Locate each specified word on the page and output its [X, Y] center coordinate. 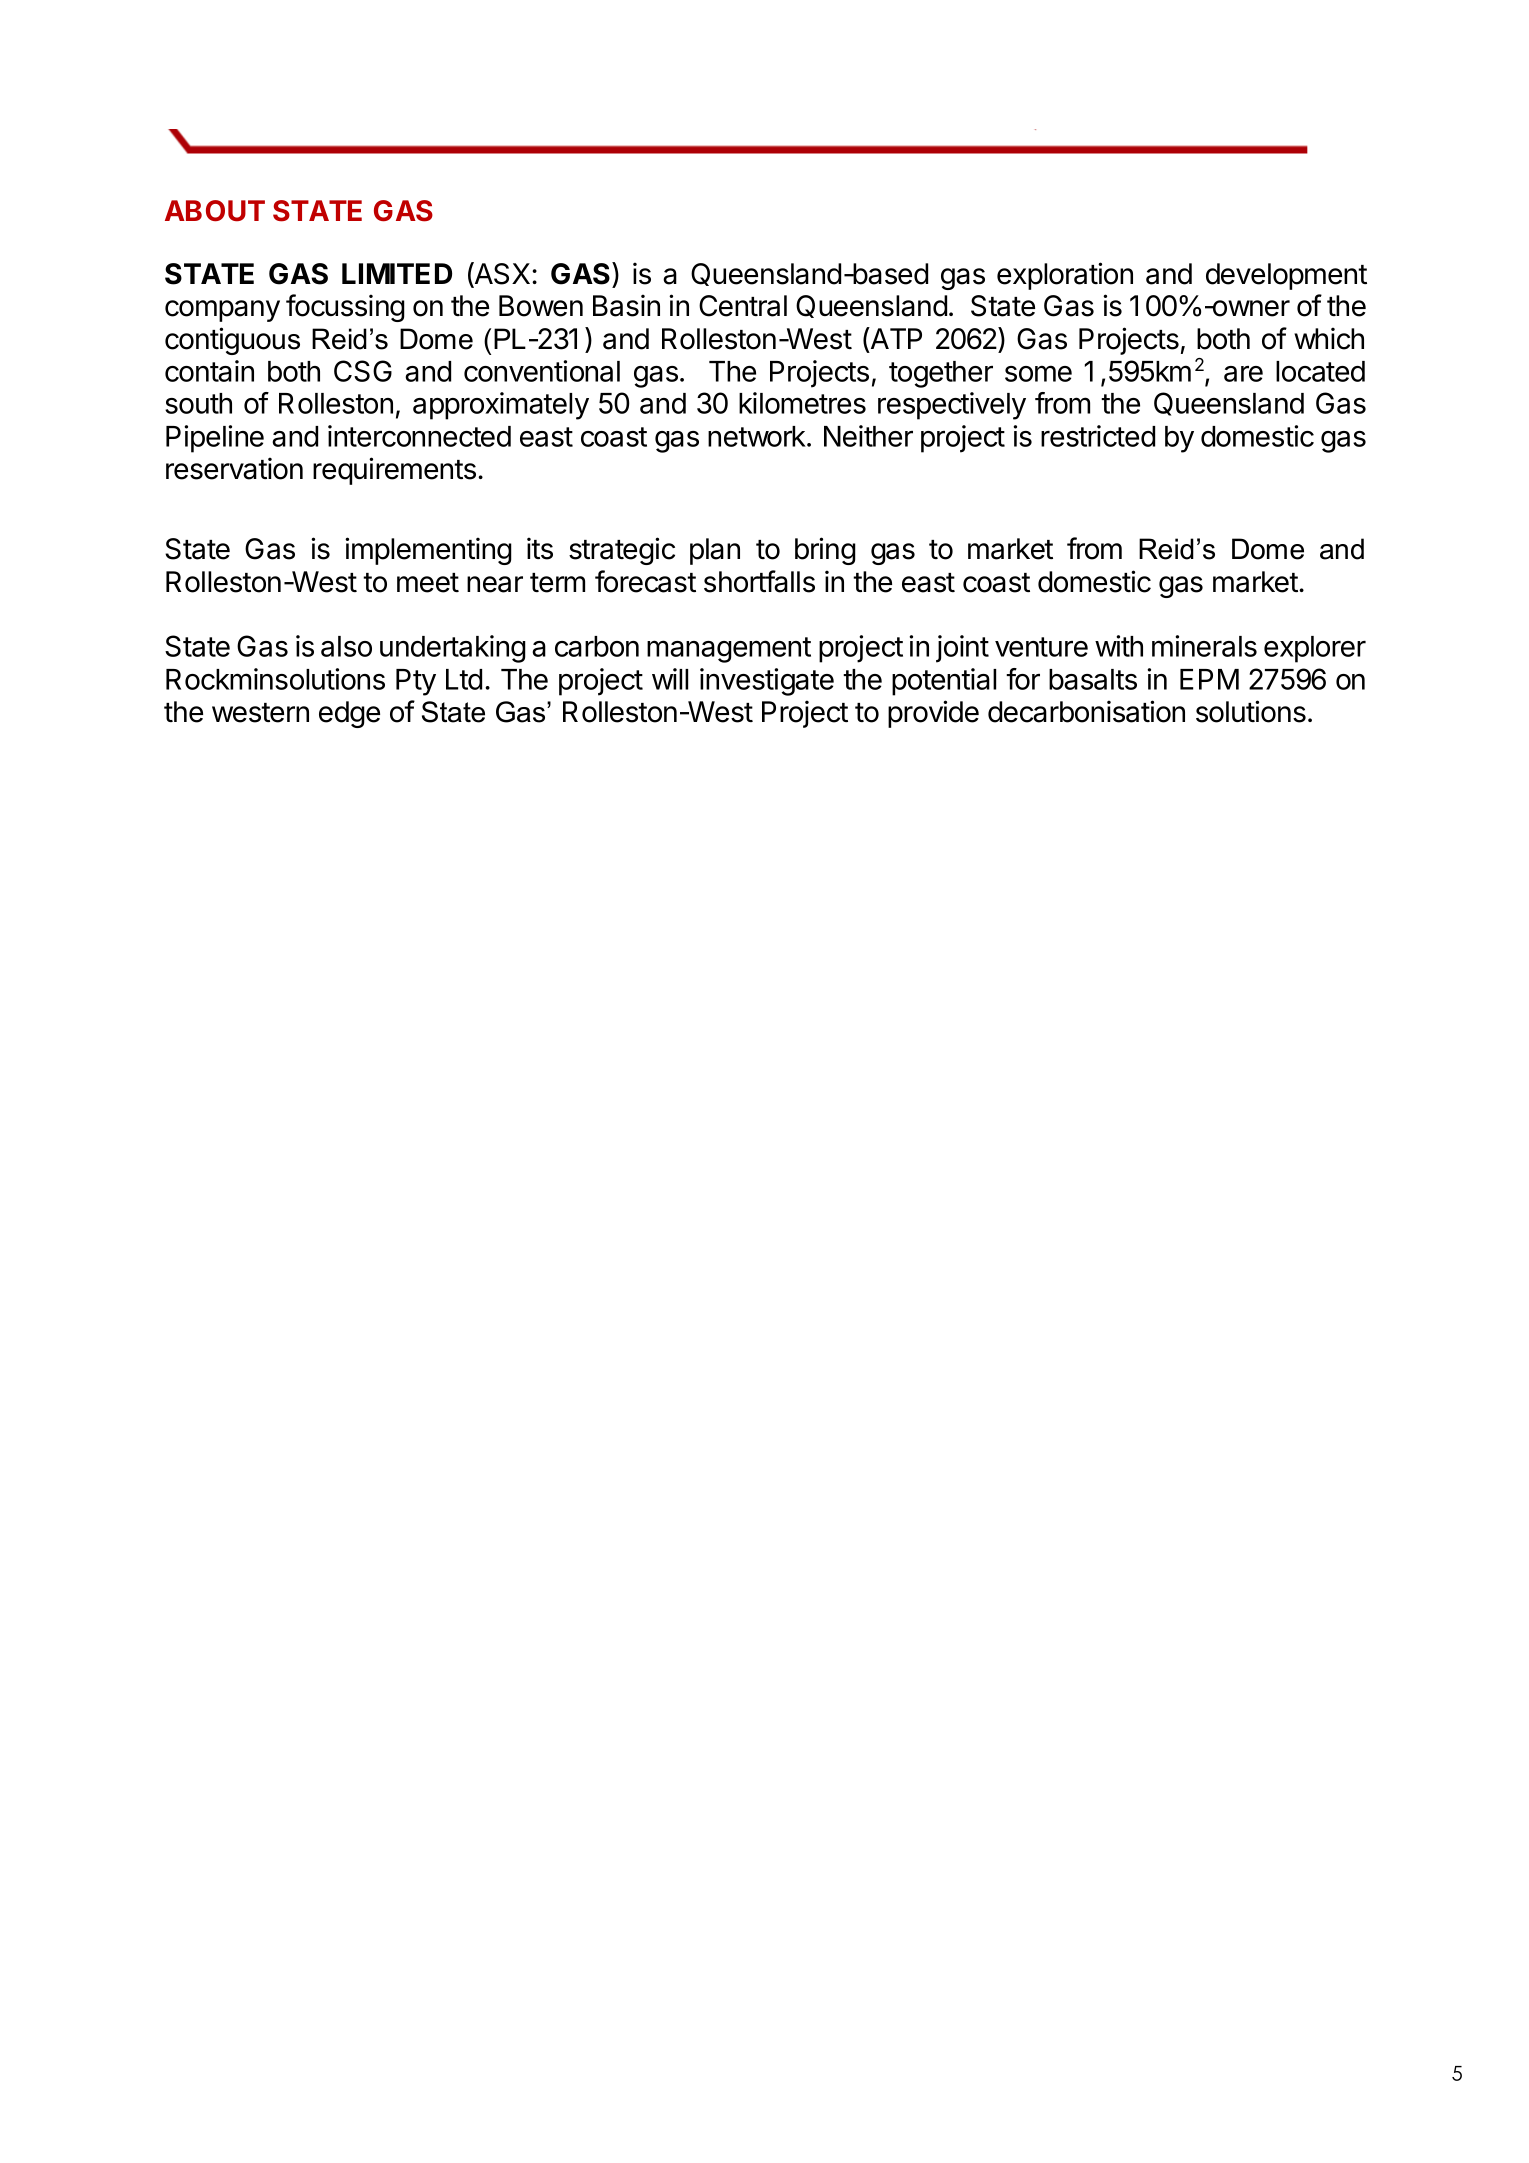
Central [743, 306]
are [1243, 374]
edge [349, 714]
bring [825, 551]
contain [209, 371]
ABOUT [215, 211]
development [1286, 276]
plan [715, 551]
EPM [1209, 679]
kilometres [802, 403]
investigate [767, 682]
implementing [428, 551]
